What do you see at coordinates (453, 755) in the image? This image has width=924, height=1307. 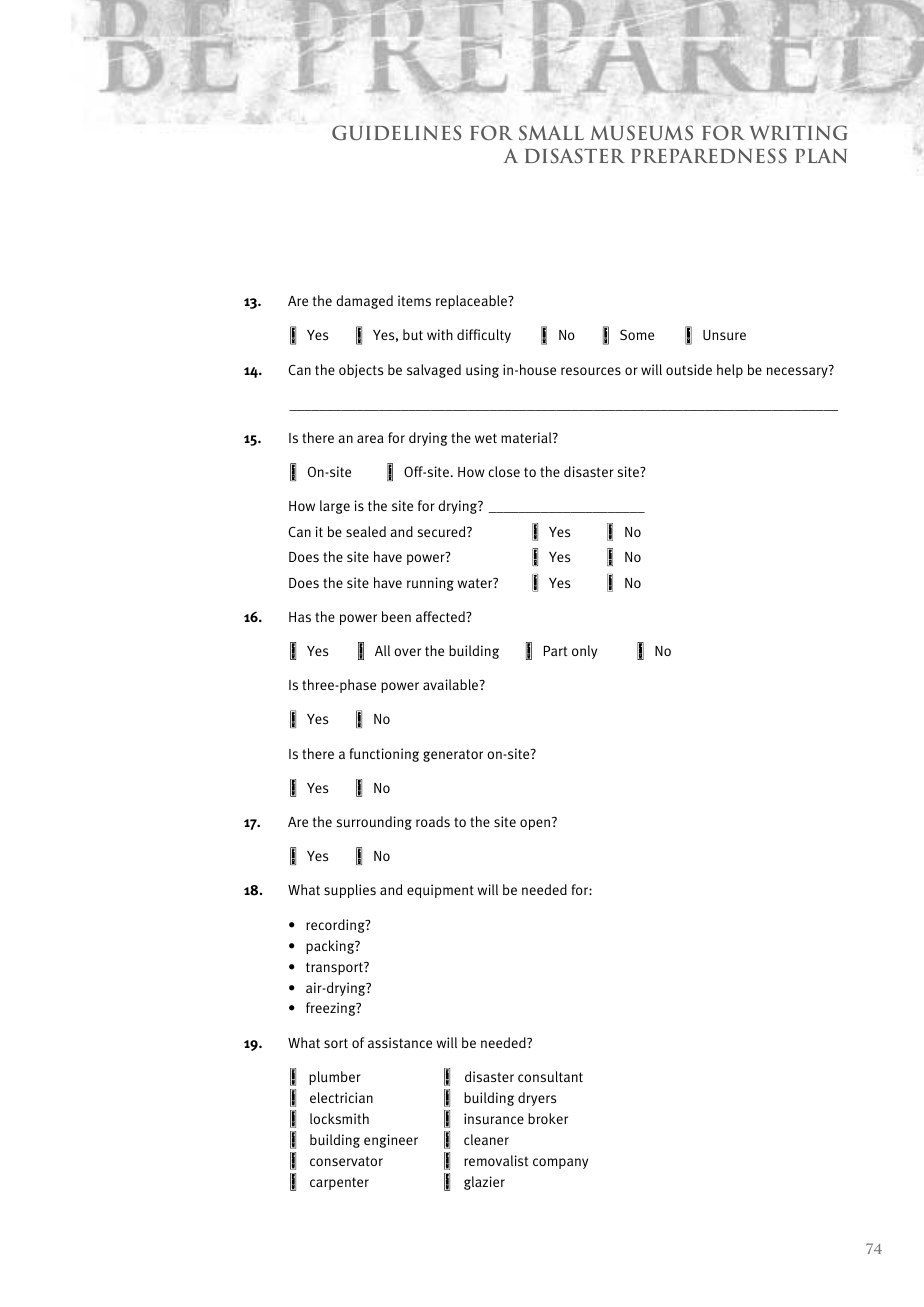 I see `generator` at bounding box center [453, 755].
